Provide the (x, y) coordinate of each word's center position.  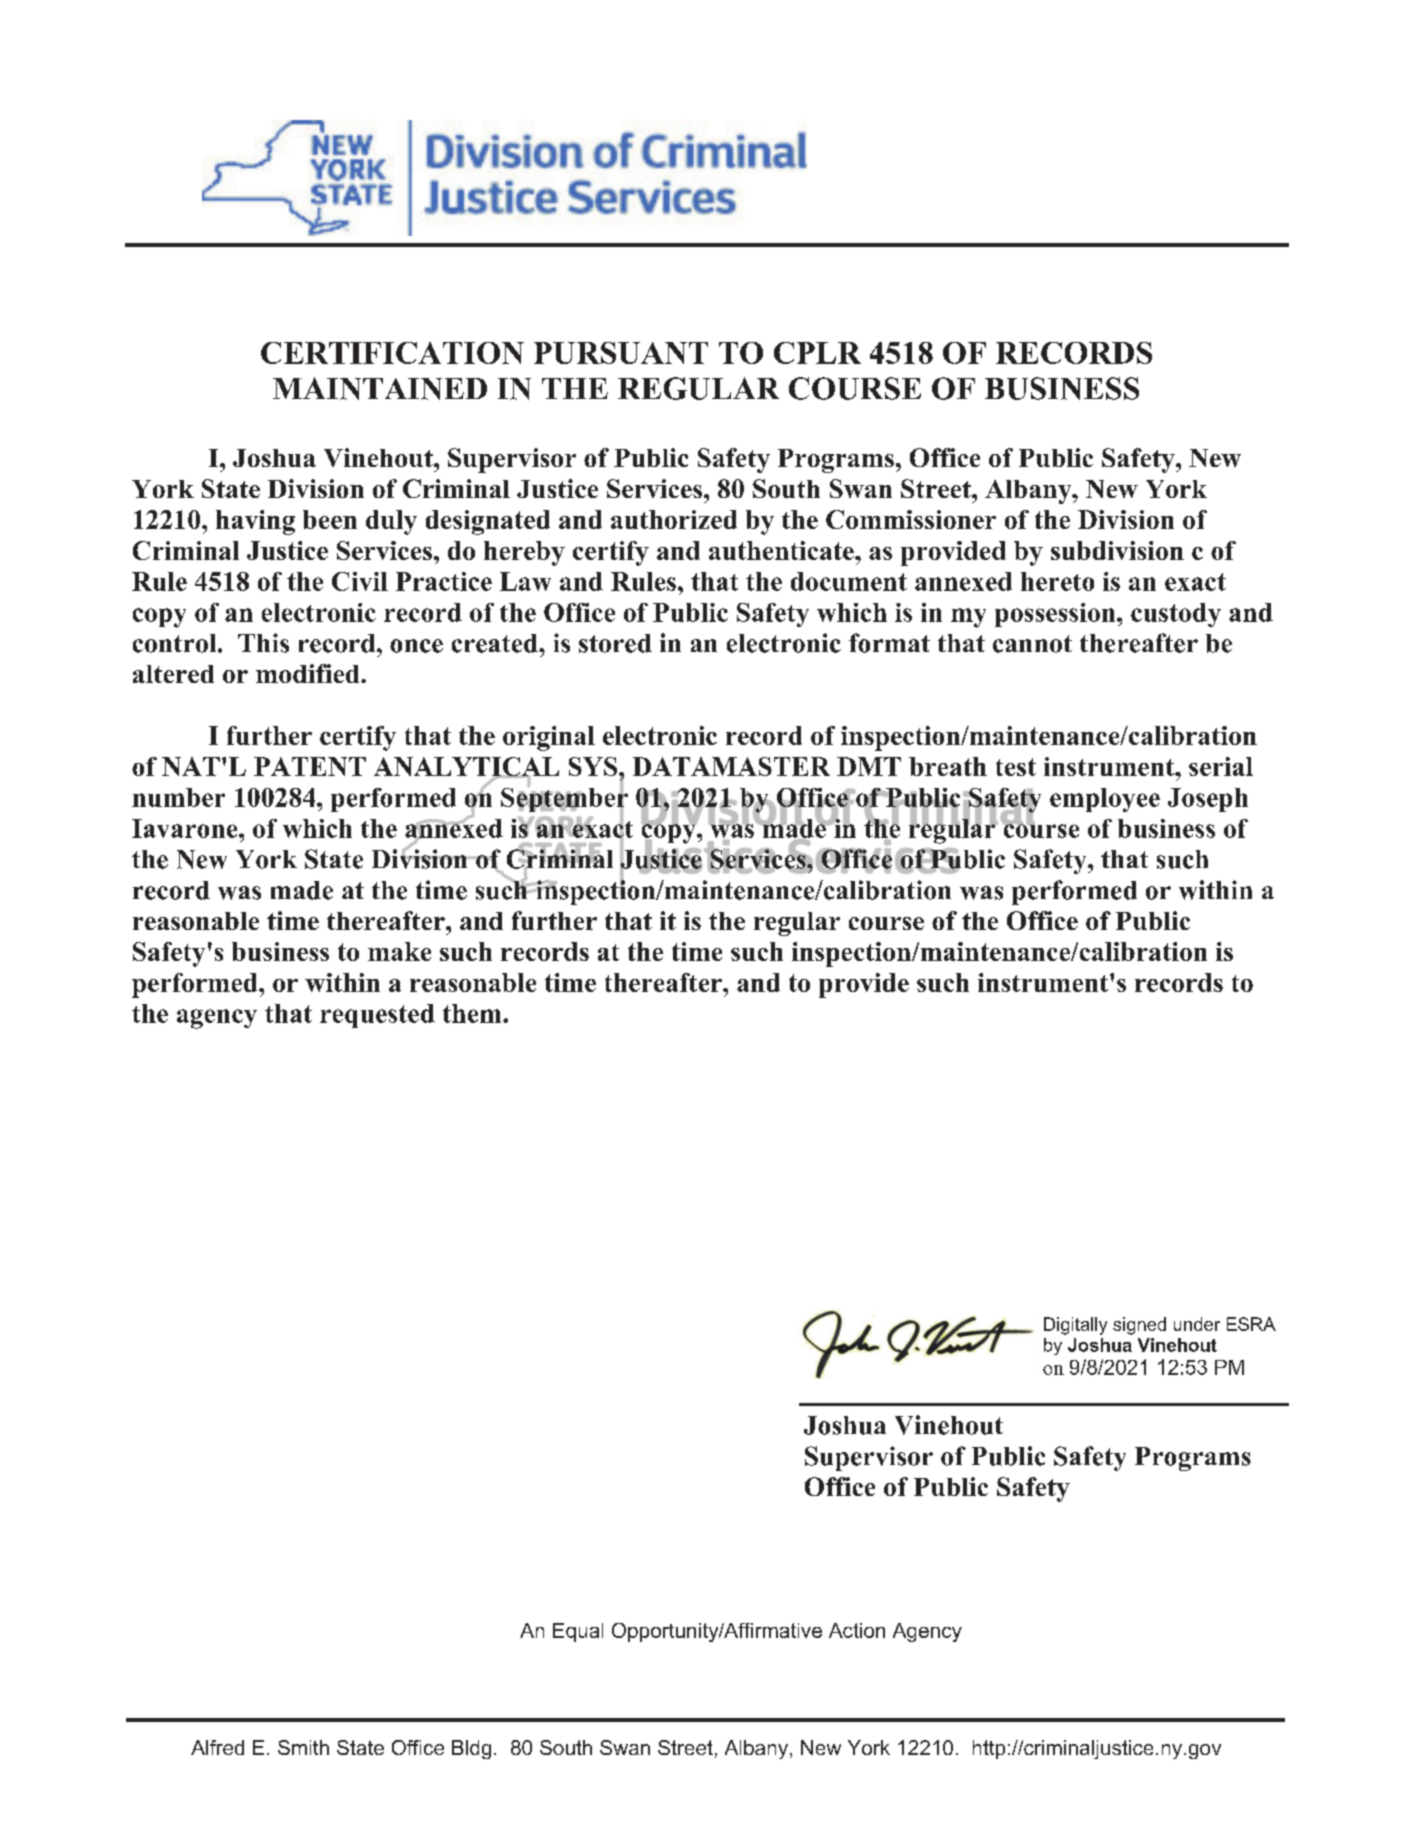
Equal (578, 1632)
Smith (303, 1747)
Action (857, 1630)
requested (377, 1016)
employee (1105, 800)
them (473, 1013)
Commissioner (911, 519)
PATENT (310, 766)
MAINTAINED (380, 388)
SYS (594, 766)
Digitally (1075, 1326)
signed (1139, 1326)
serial (1221, 766)
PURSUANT (621, 353)
